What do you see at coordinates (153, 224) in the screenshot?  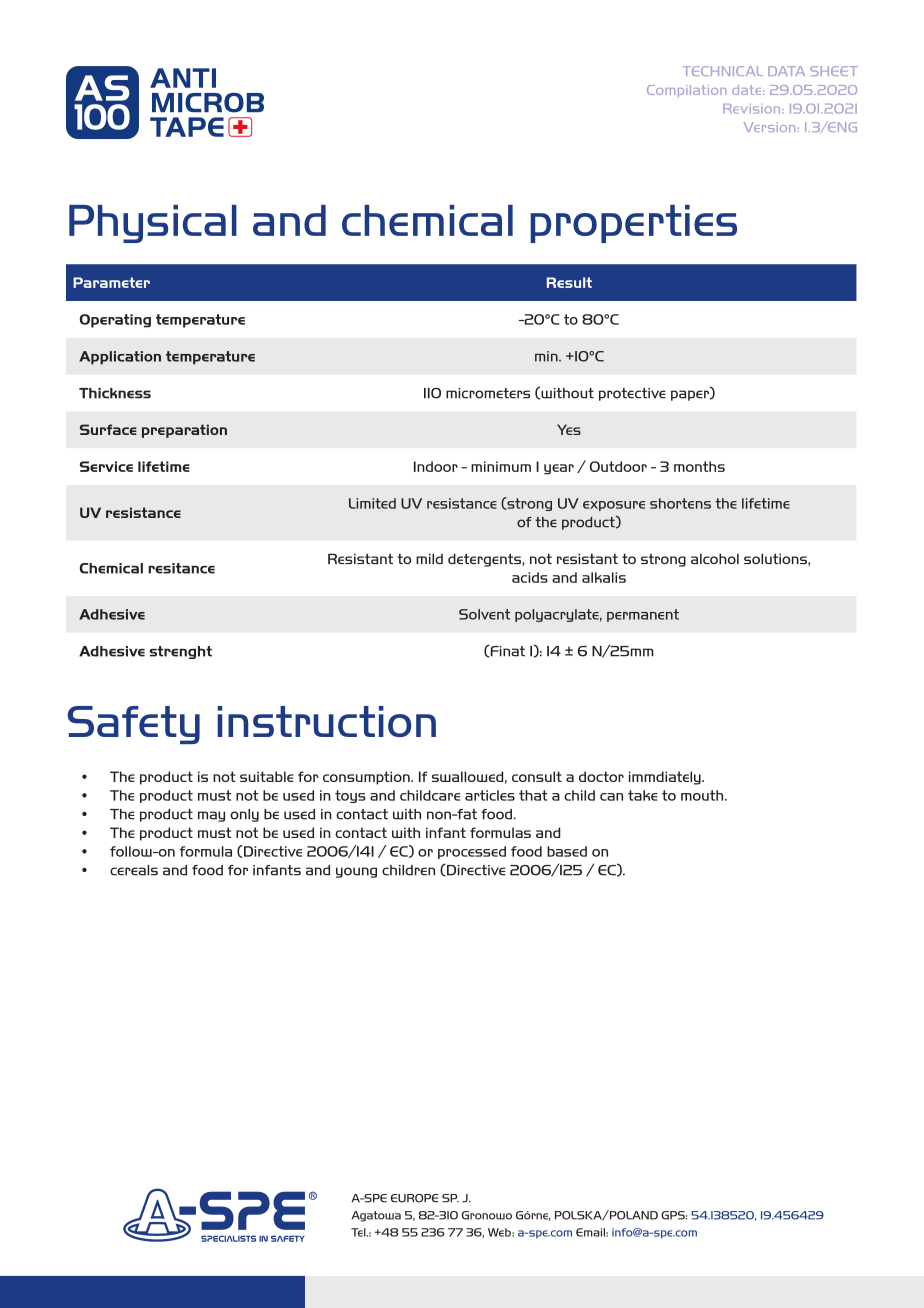 I see `Physical` at bounding box center [153, 224].
